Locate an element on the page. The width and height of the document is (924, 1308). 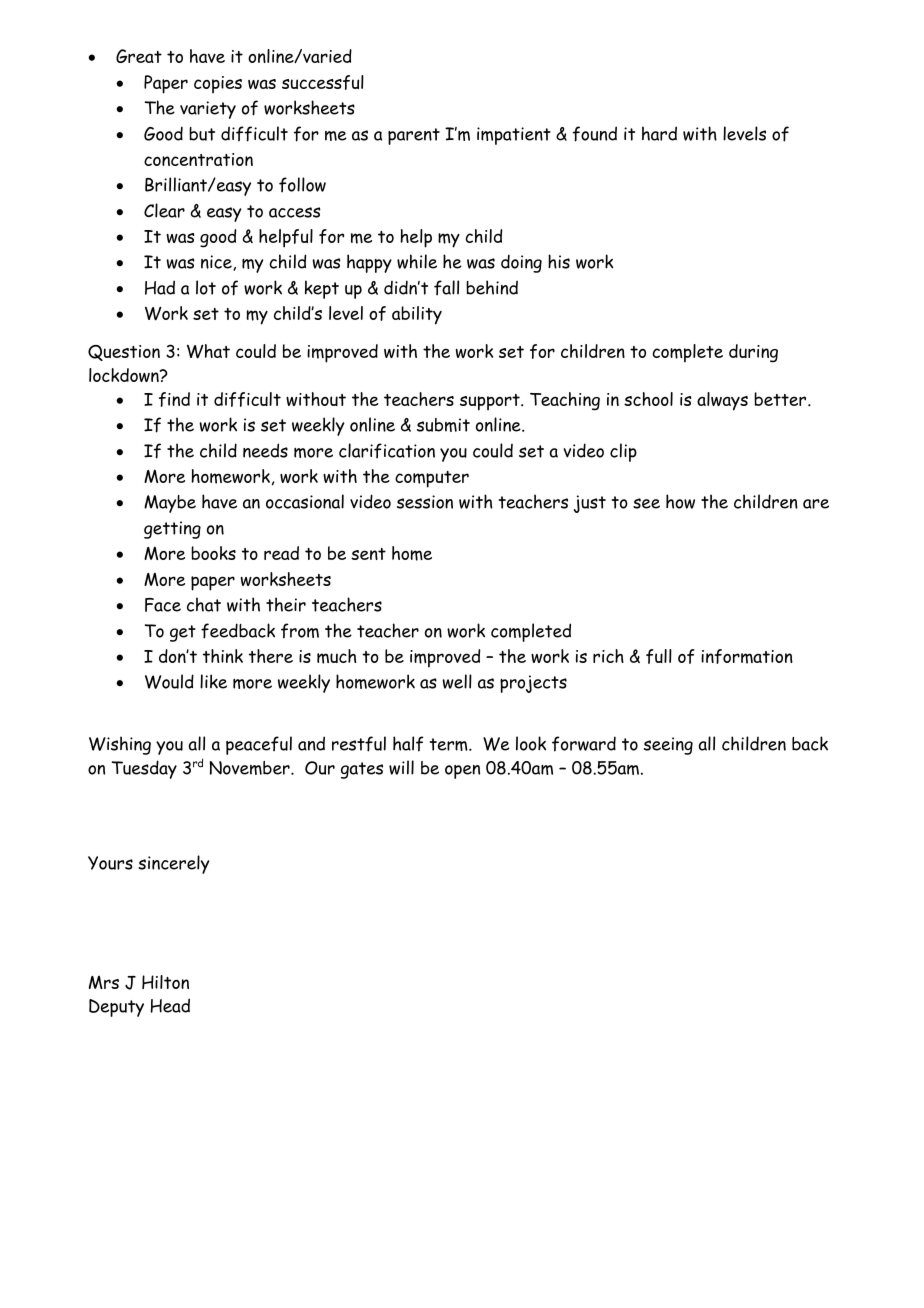
term is located at coordinates (450, 744).
